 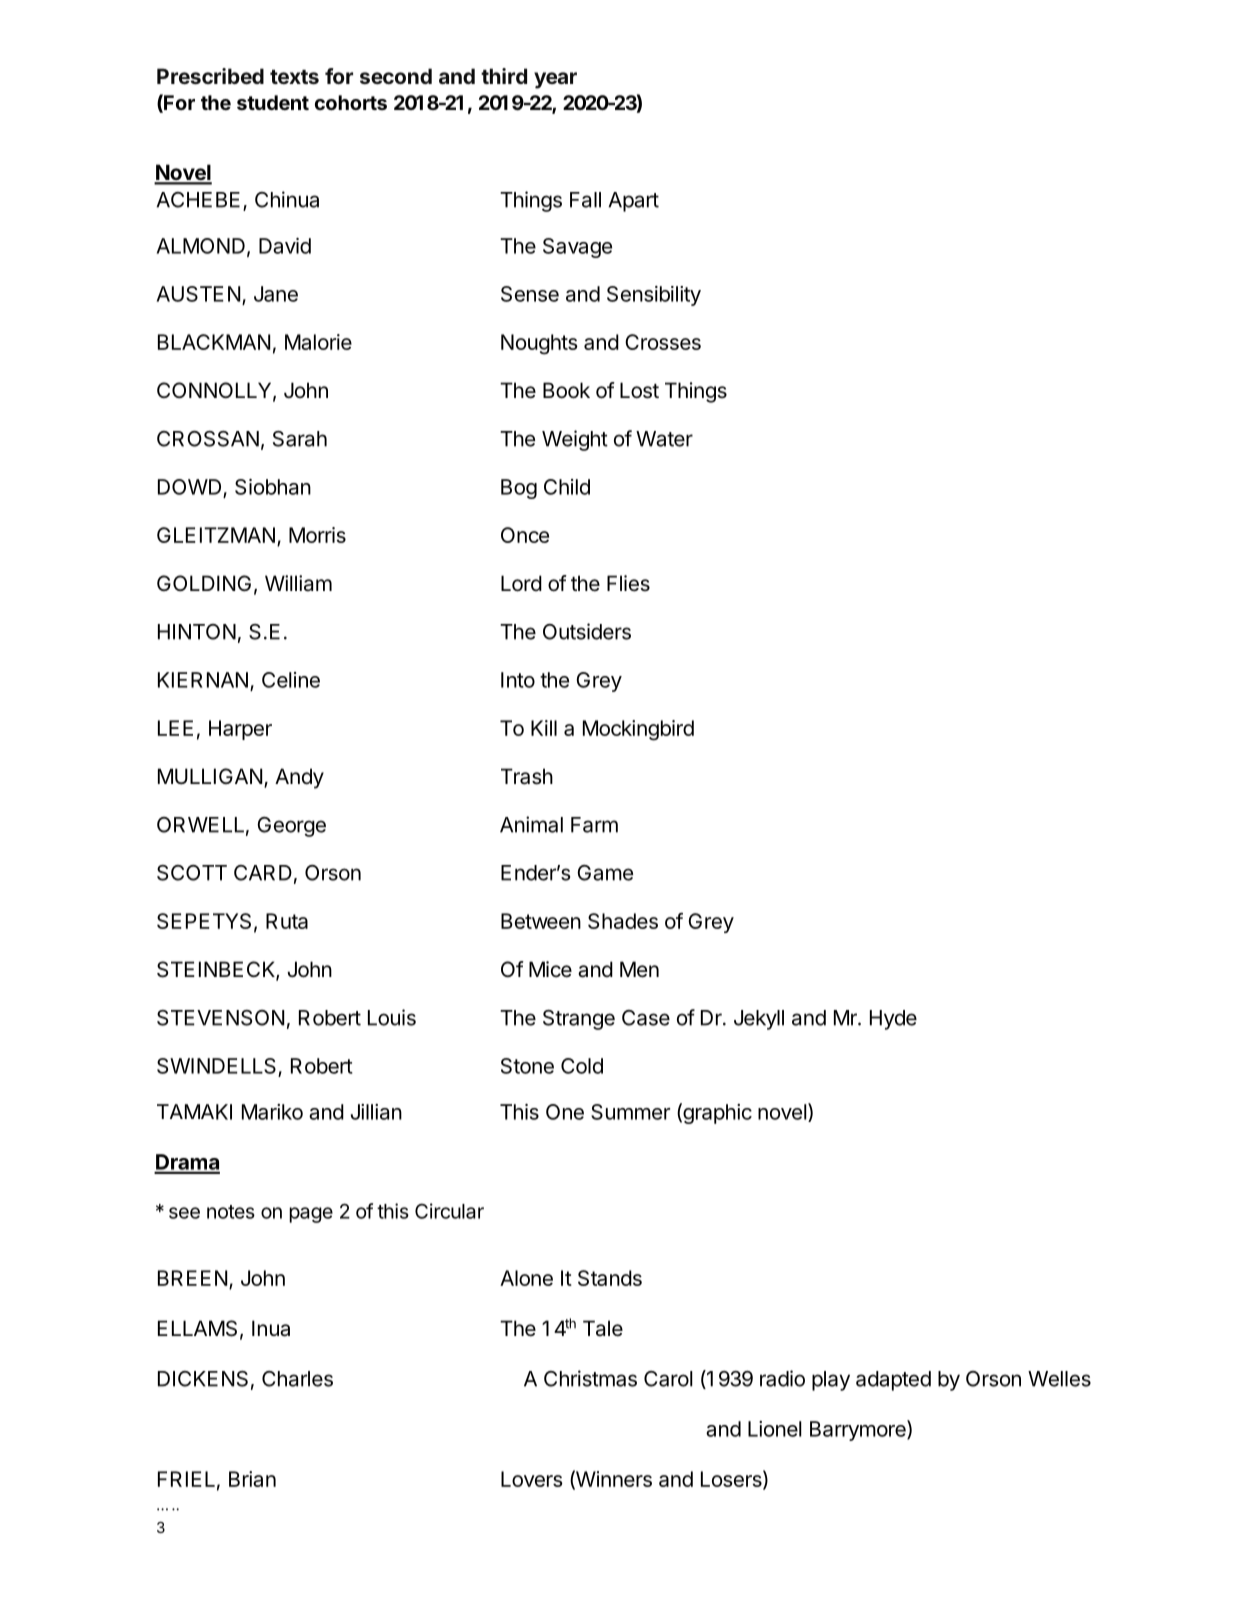 What do you see at coordinates (252, 1479) in the page?
I see `Brian` at bounding box center [252, 1479].
